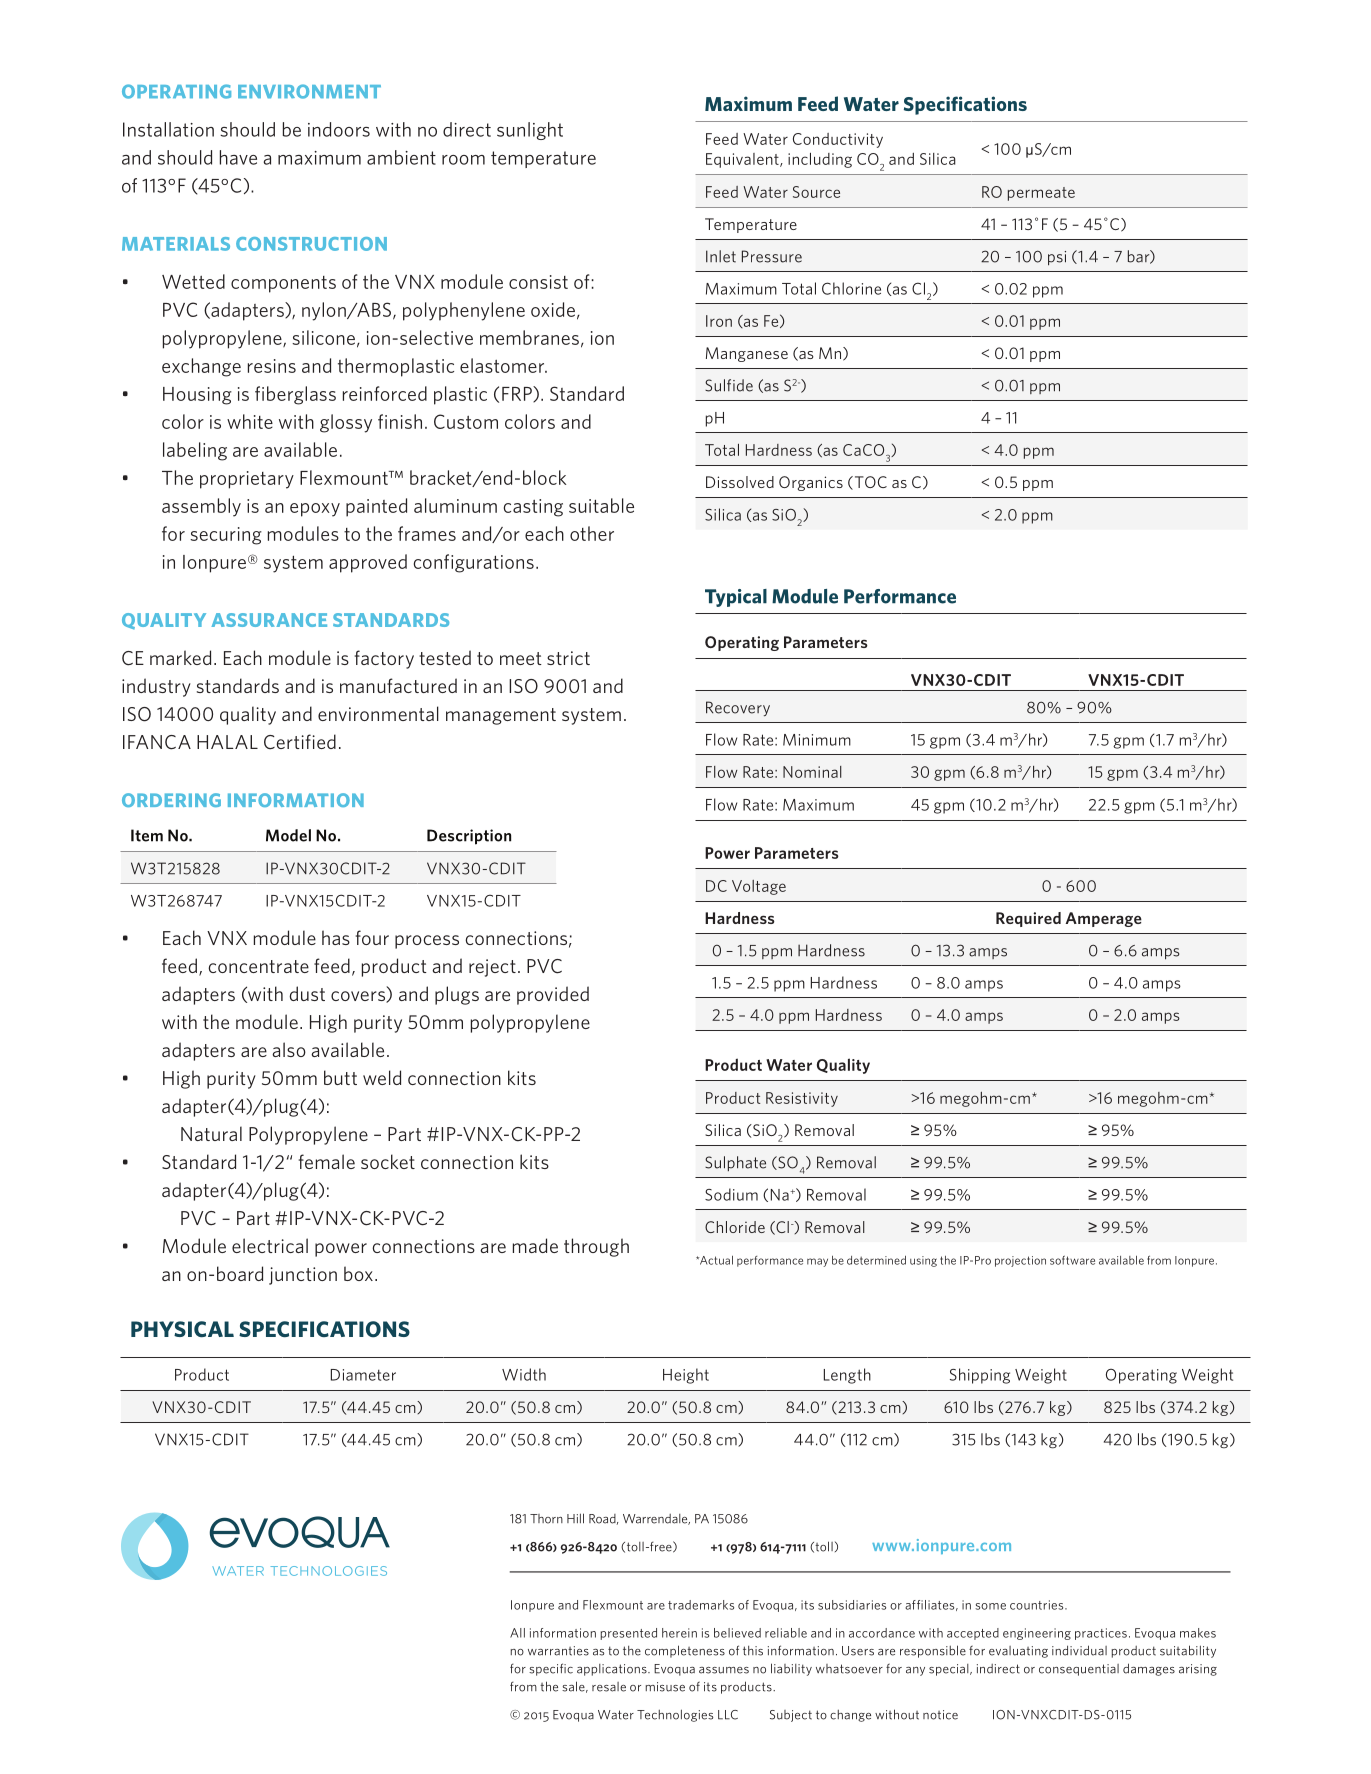 The image size is (1371, 1774). What do you see at coordinates (363, 1375) in the screenshot?
I see `Diameter` at bounding box center [363, 1375].
